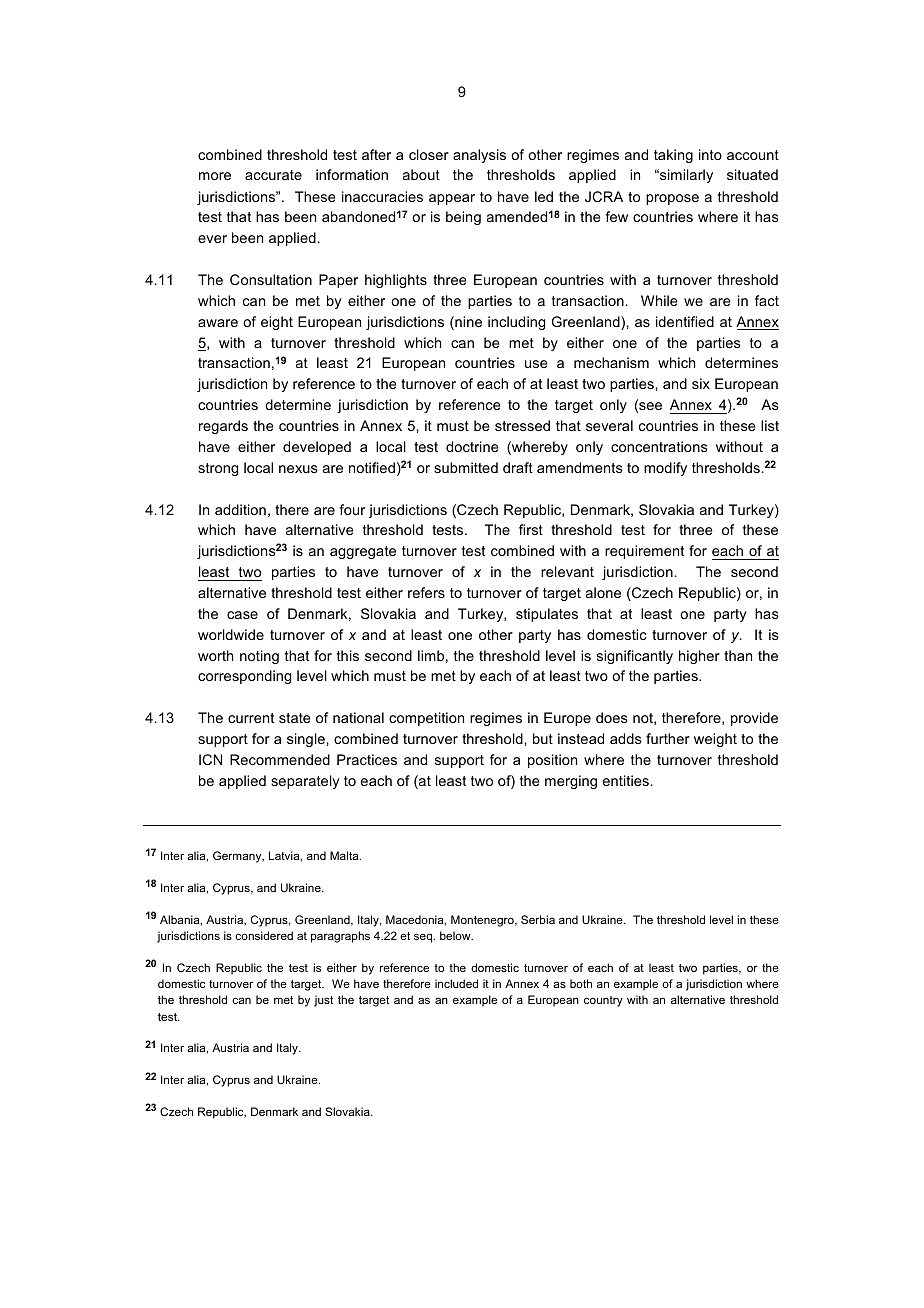  I want to click on nexus, so click(298, 469).
